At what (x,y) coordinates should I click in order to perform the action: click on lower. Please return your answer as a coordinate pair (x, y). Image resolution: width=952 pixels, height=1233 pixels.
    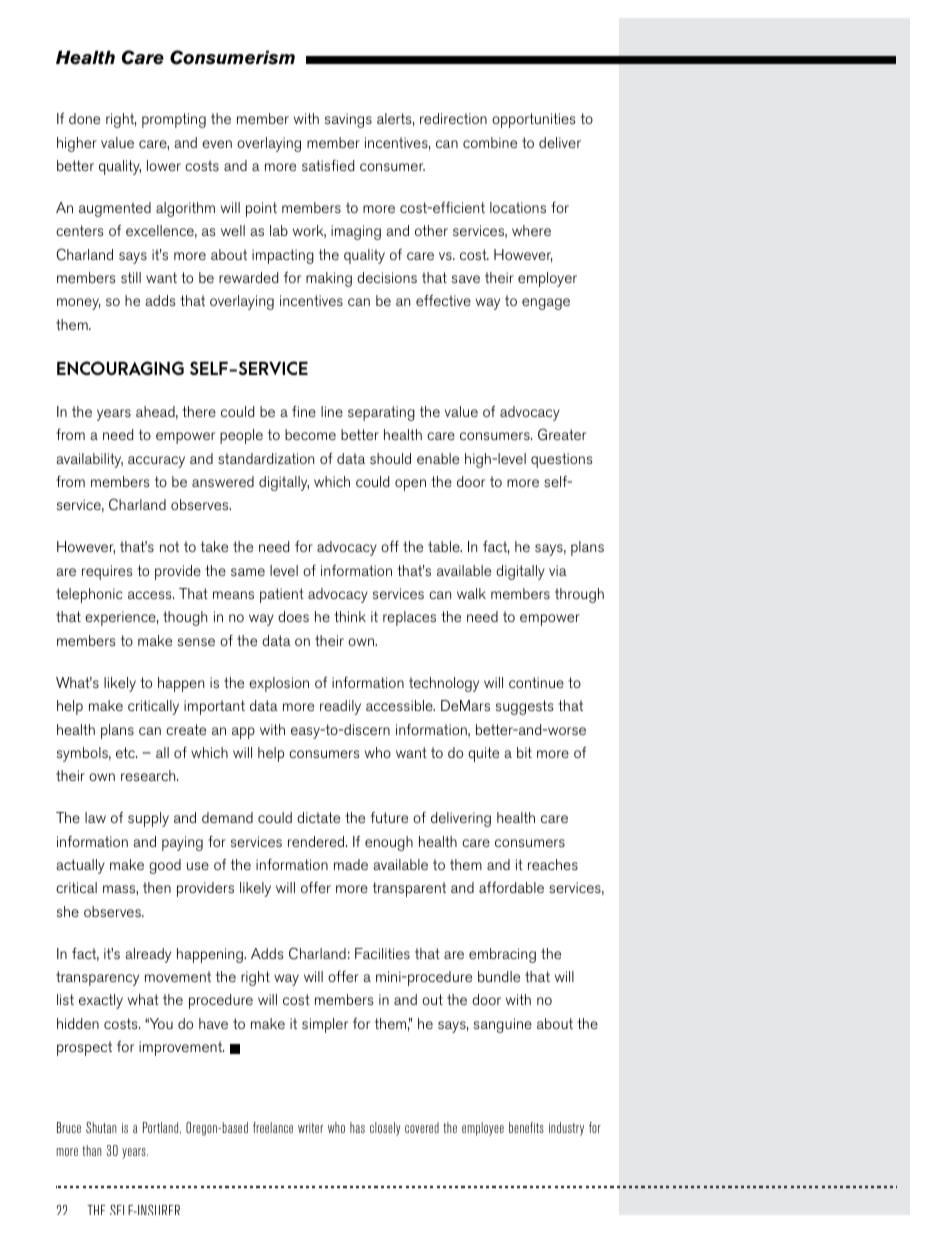
    Looking at the image, I should click on (164, 165).
